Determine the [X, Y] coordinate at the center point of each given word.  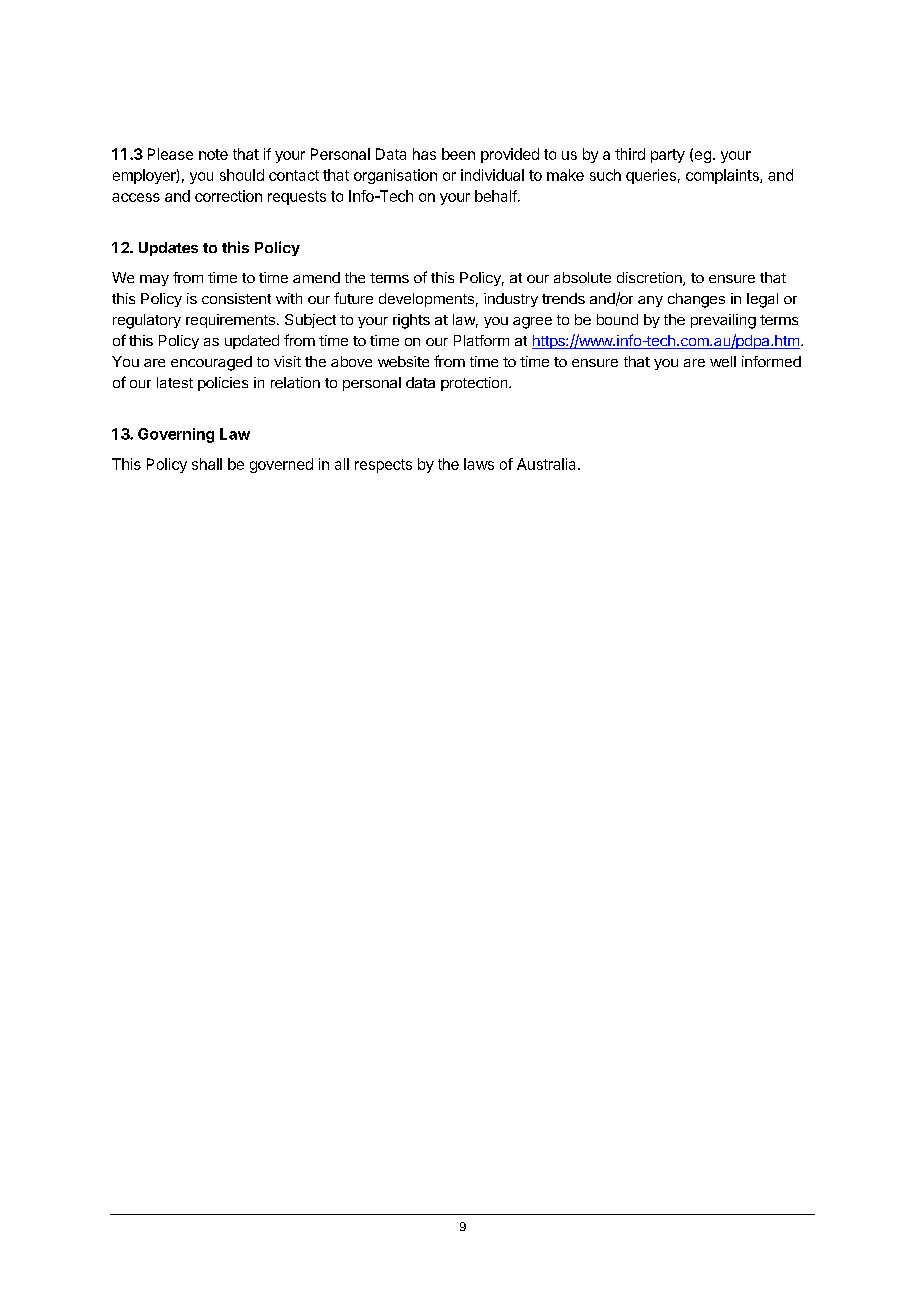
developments [426, 300]
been [458, 154]
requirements [230, 321]
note [213, 154]
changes [696, 300]
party [668, 156]
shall [207, 464]
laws [479, 464]
